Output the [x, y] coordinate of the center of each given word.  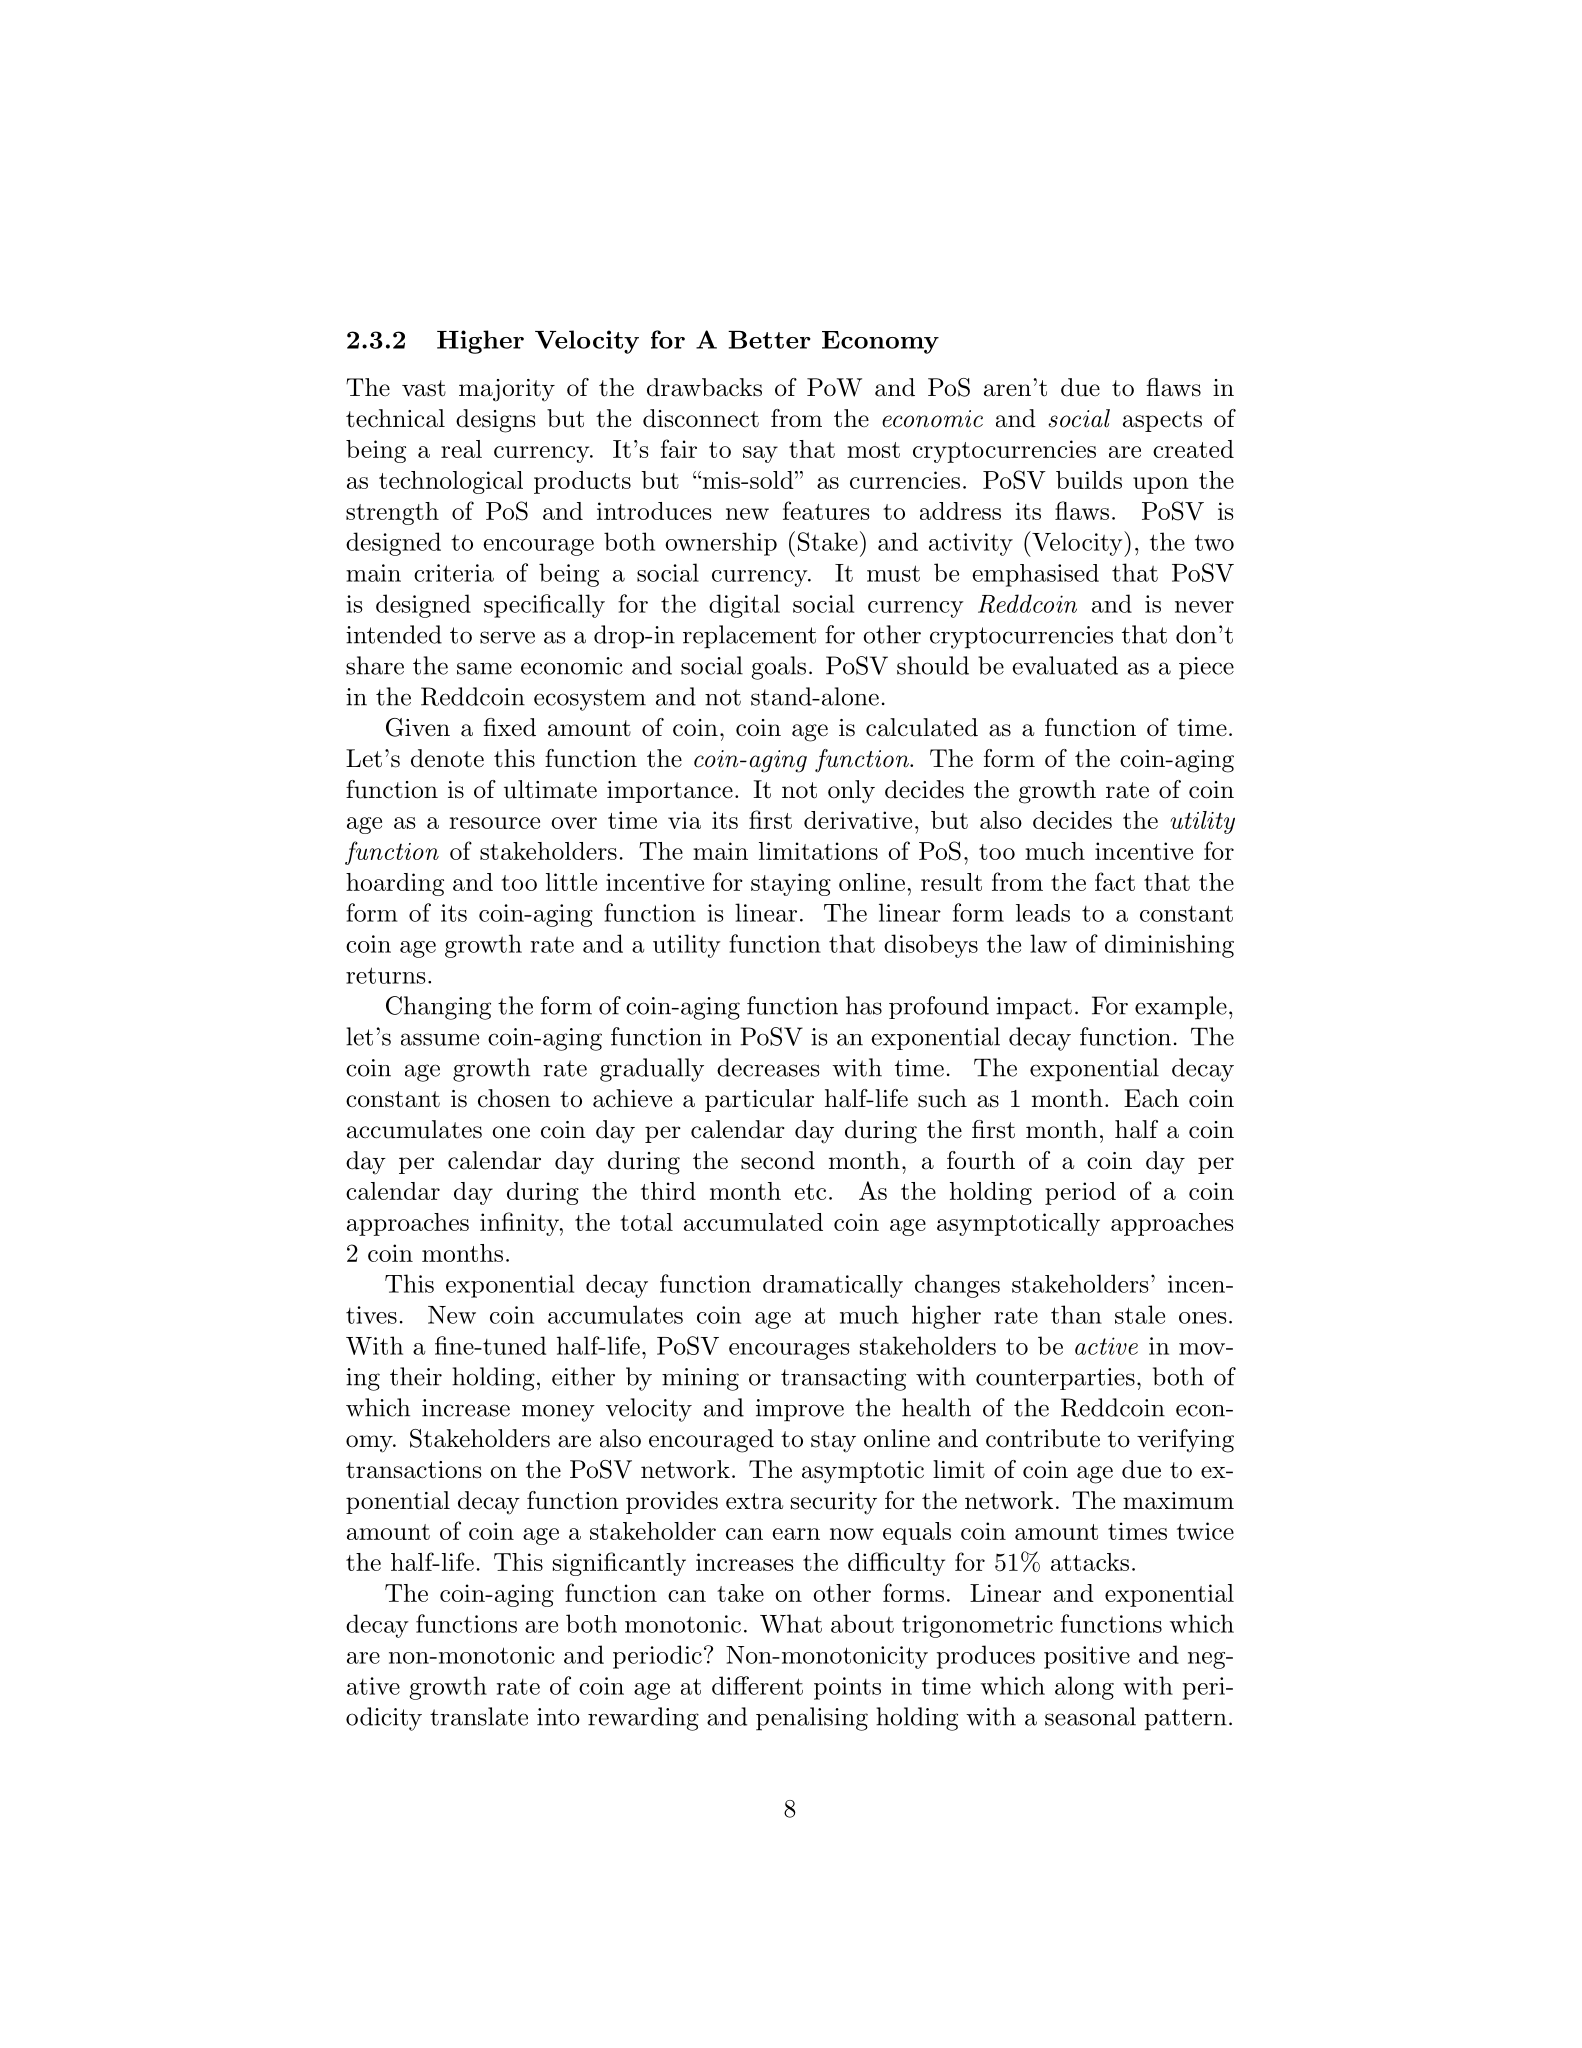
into [558, 1717]
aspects [1162, 421]
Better [769, 340]
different [757, 1685]
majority [507, 390]
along [1084, 1688]
